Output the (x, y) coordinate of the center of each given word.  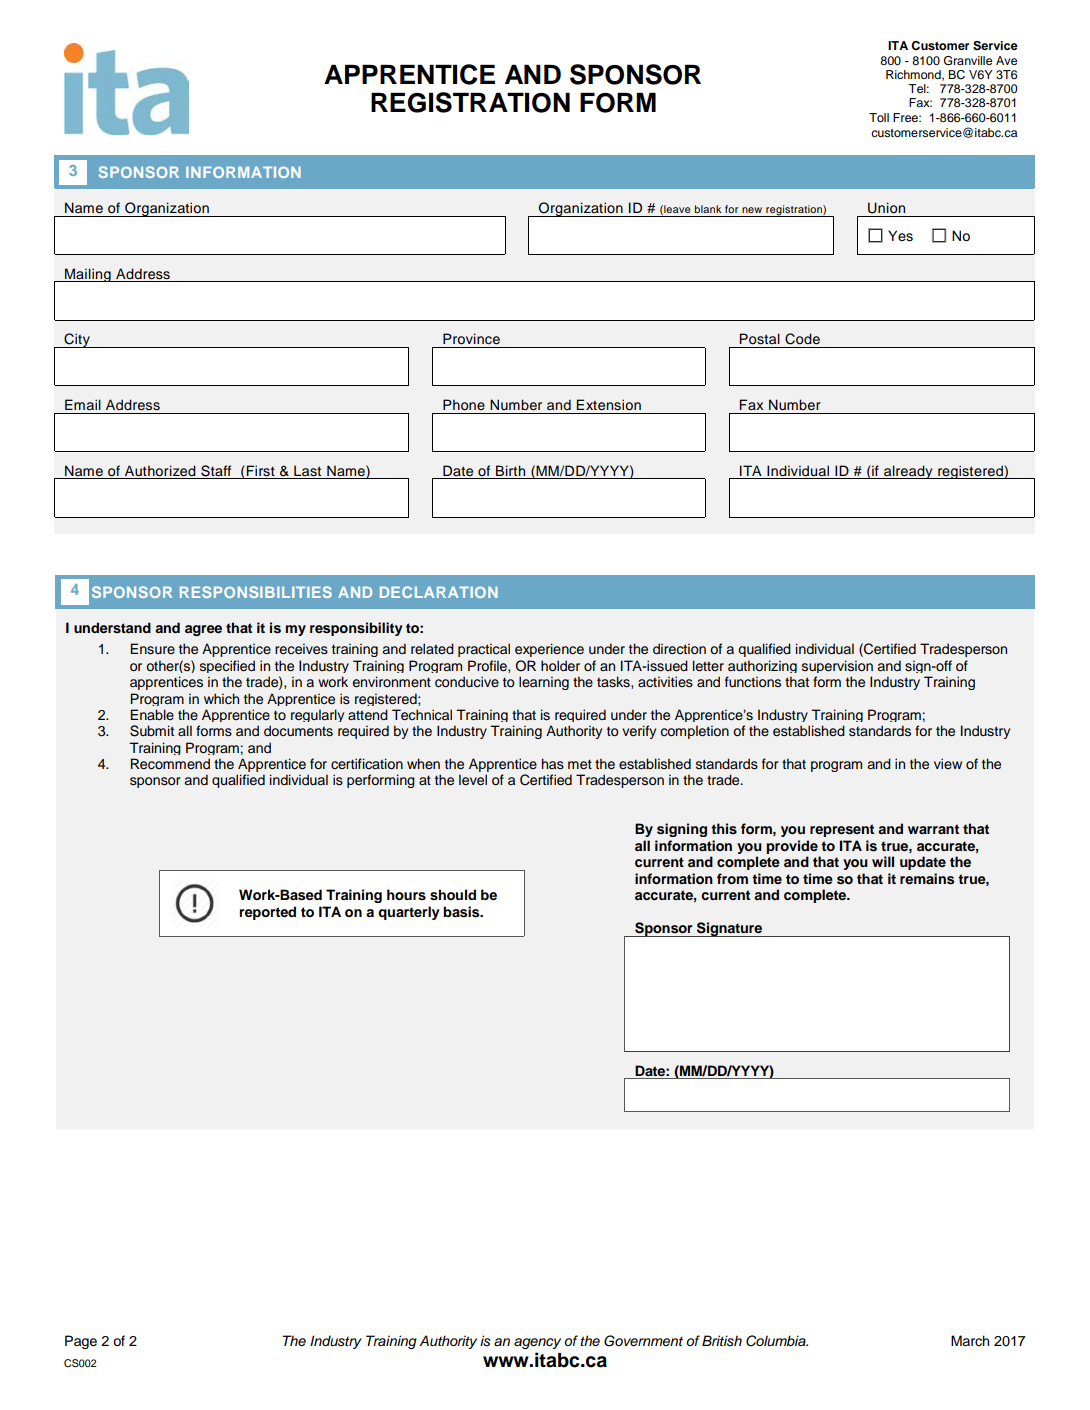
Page (81, 1342)
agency (537, 1343)
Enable (152, 714)
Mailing (88, 275)
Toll (879, 117)
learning (544, 683)
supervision (837, 666)
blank (708, 209)
